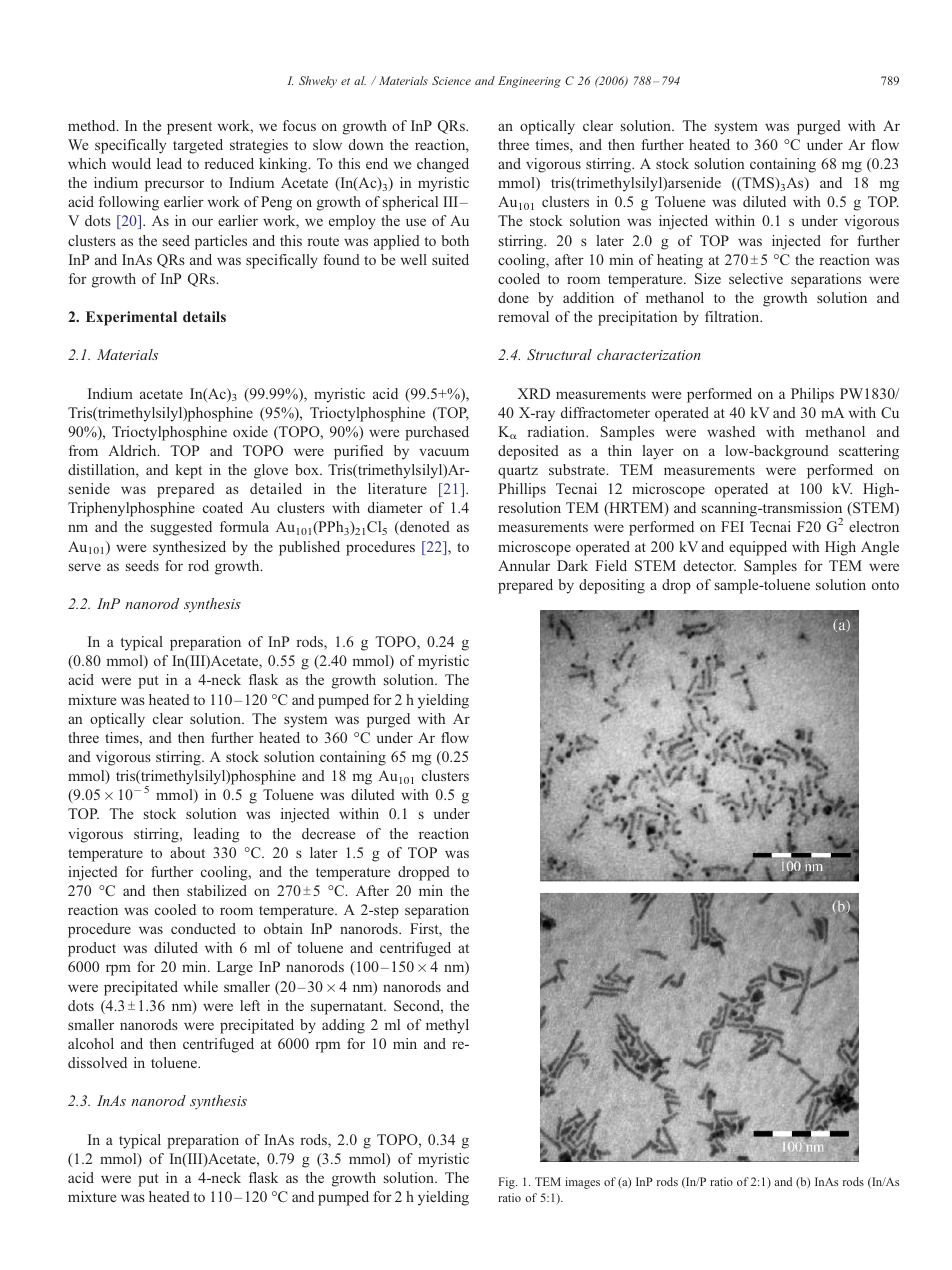 This screenshot has width=952, height=1270. I want to click on details, so click(204, 316).
